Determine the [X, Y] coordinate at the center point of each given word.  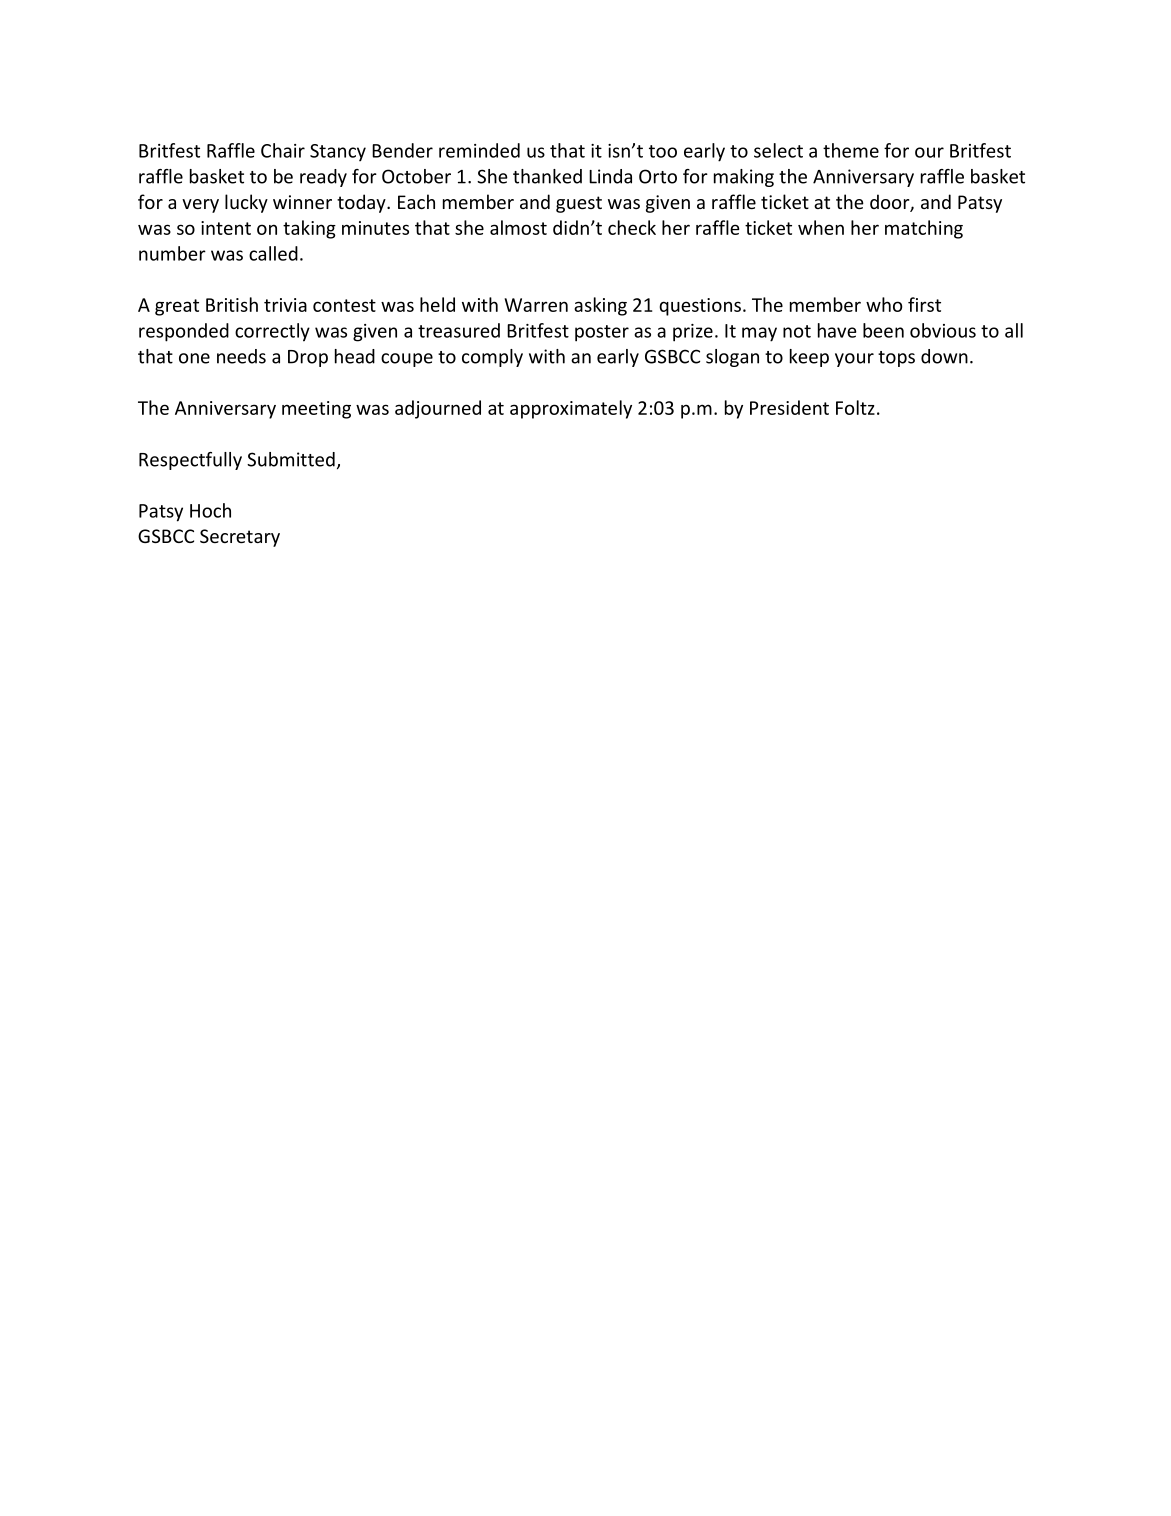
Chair [283, 150]
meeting [316, 410]
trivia [285, 305]
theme [851, 150]
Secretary [240, 538]
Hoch [210, 510]
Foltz [855, 407]
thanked [547, 176]
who [884, 304]
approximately [571, 409]
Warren [536, 305]
